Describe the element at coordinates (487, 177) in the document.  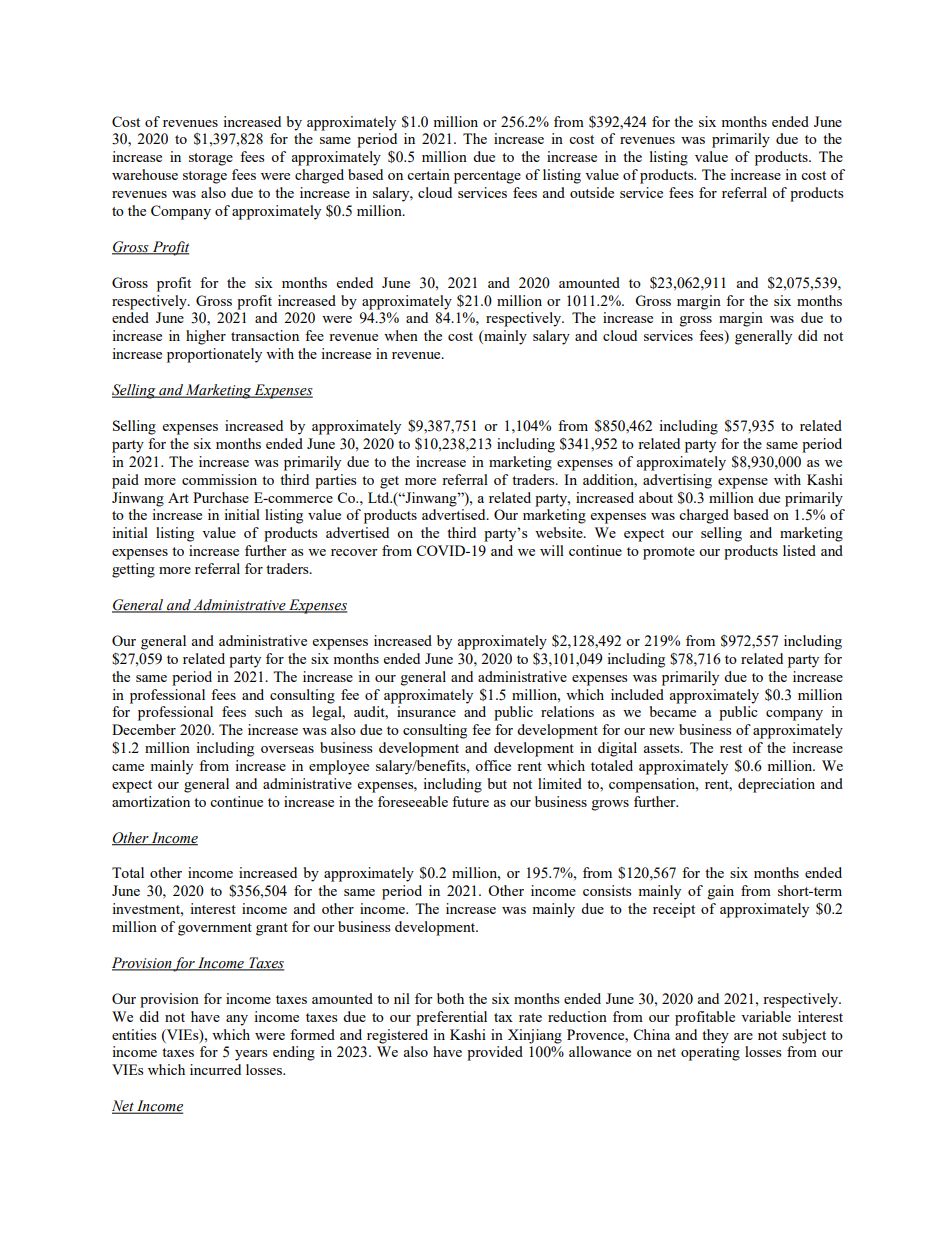
I see `percentage` at that location.
